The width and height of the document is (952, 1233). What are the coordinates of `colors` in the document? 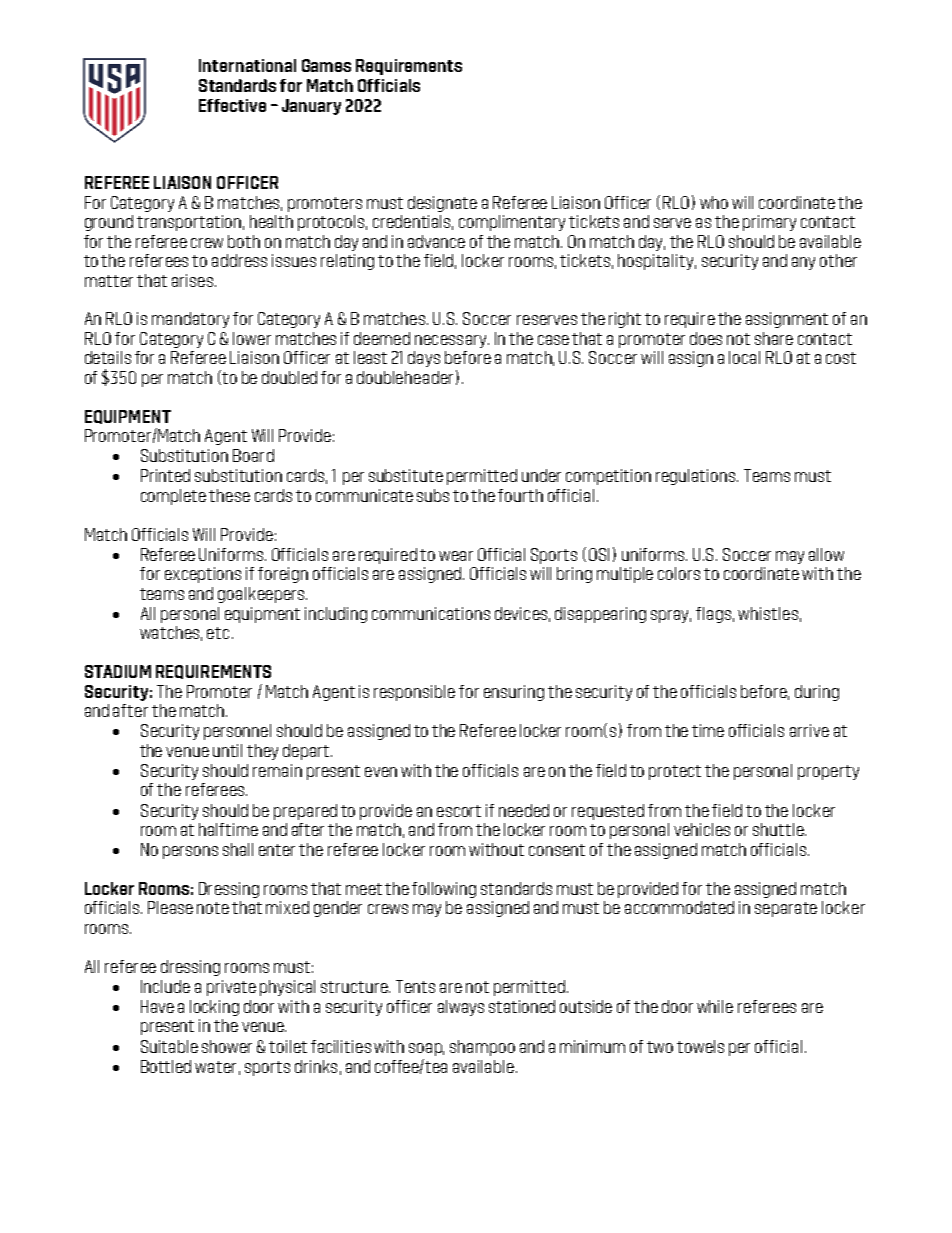 It's located at (679, 573).
